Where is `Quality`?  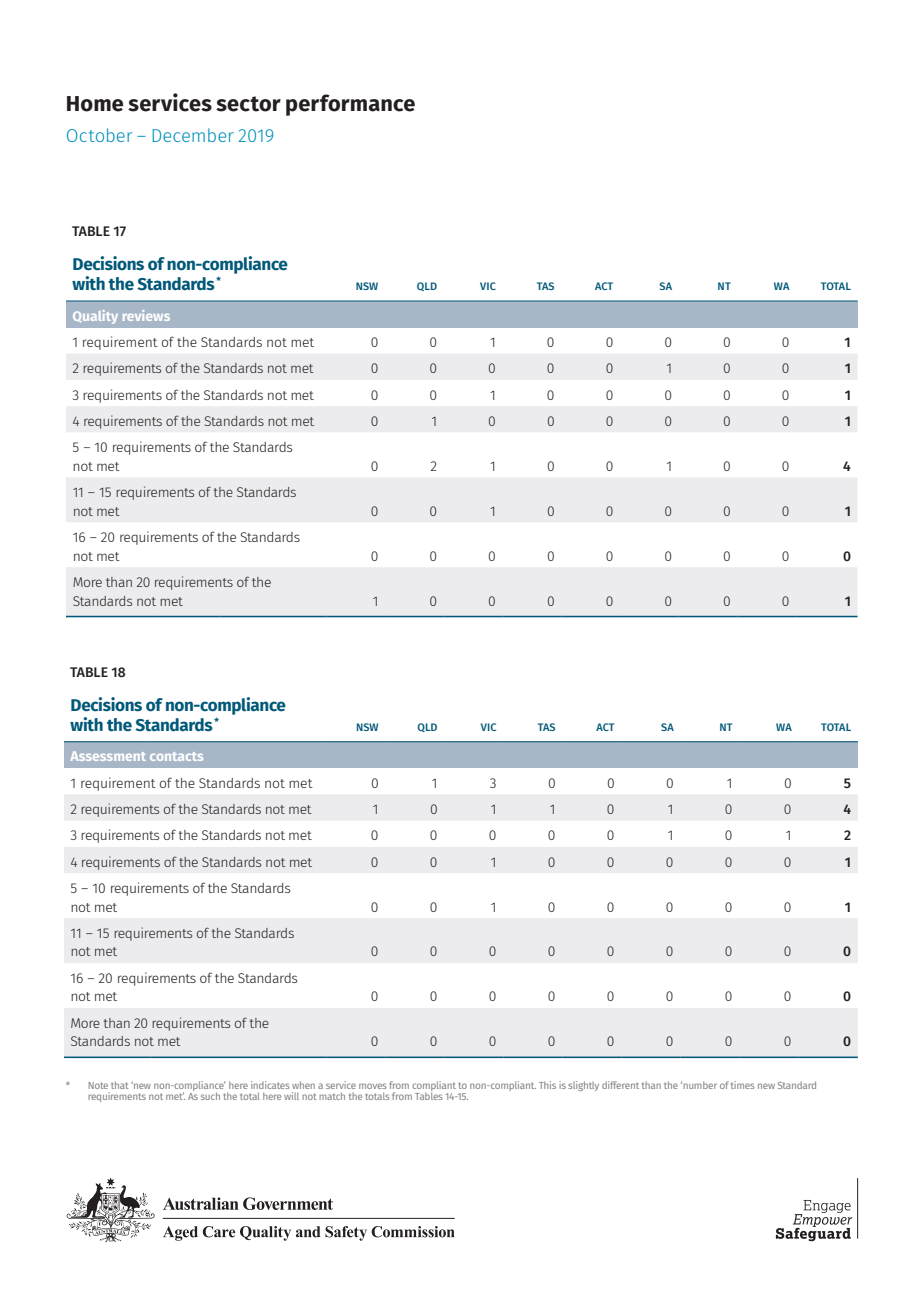
Quality is located at coordinates (95, 317).
